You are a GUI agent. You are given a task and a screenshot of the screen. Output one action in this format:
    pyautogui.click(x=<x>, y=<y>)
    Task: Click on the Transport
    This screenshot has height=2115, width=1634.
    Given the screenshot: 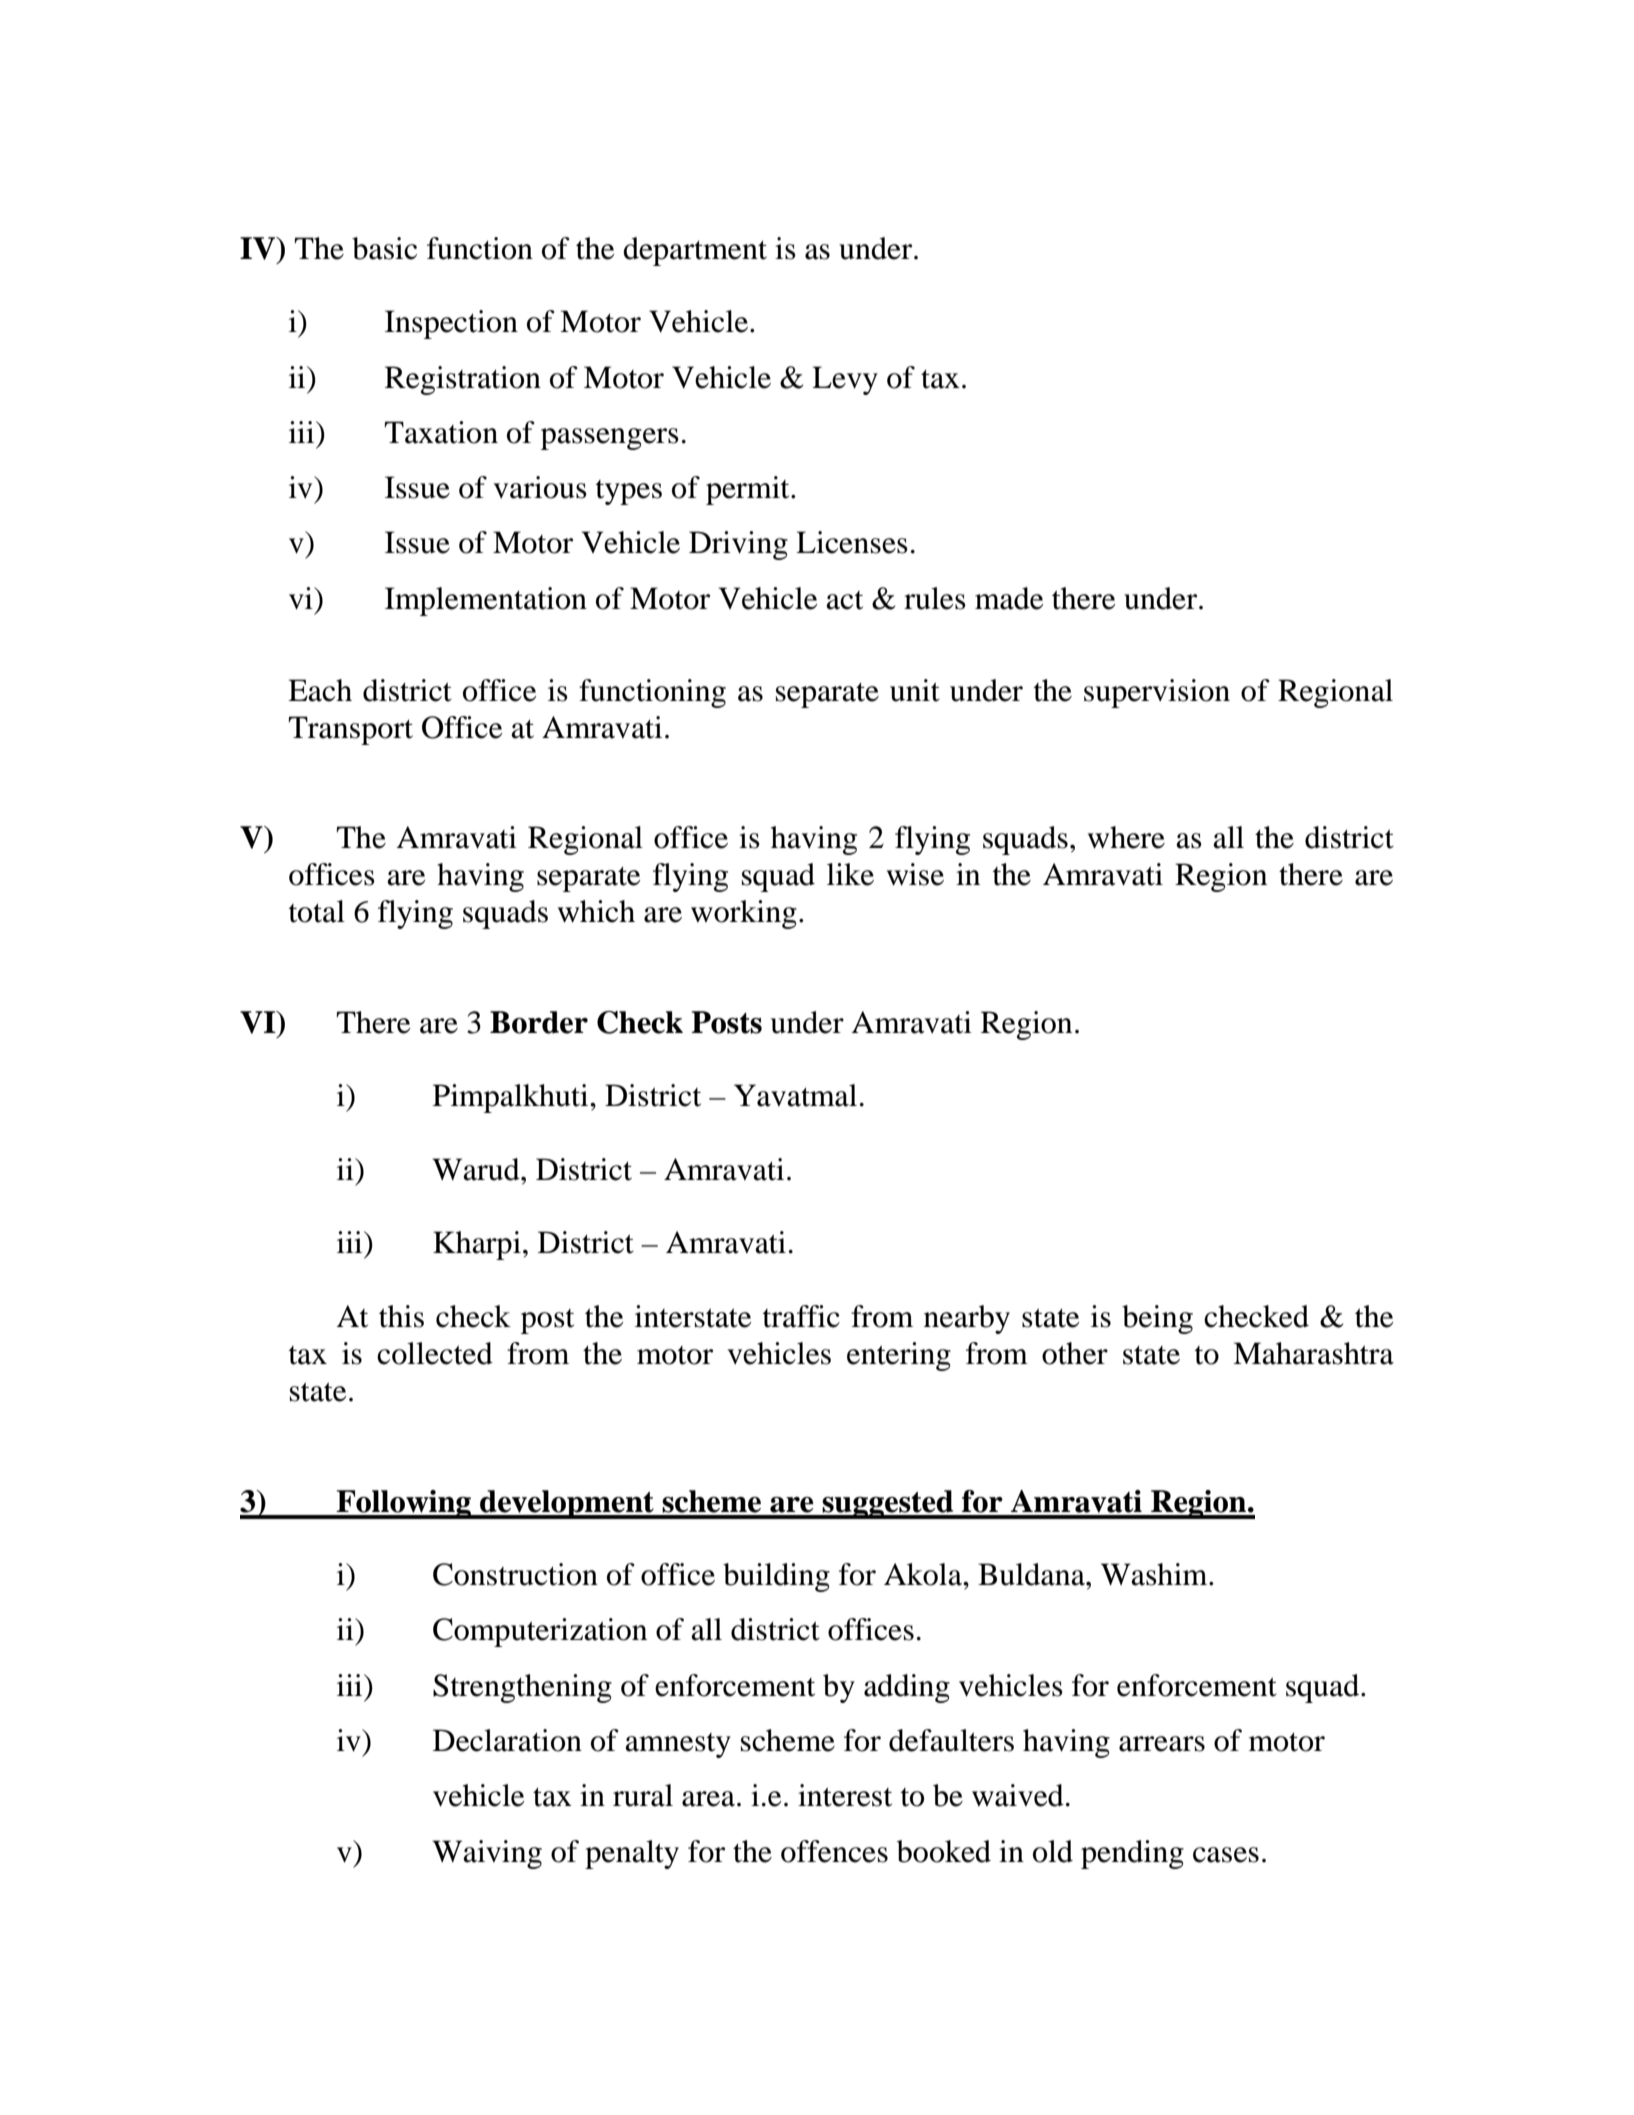 What is the action you would take?
    pyautogui.click(x=350, y=730)
